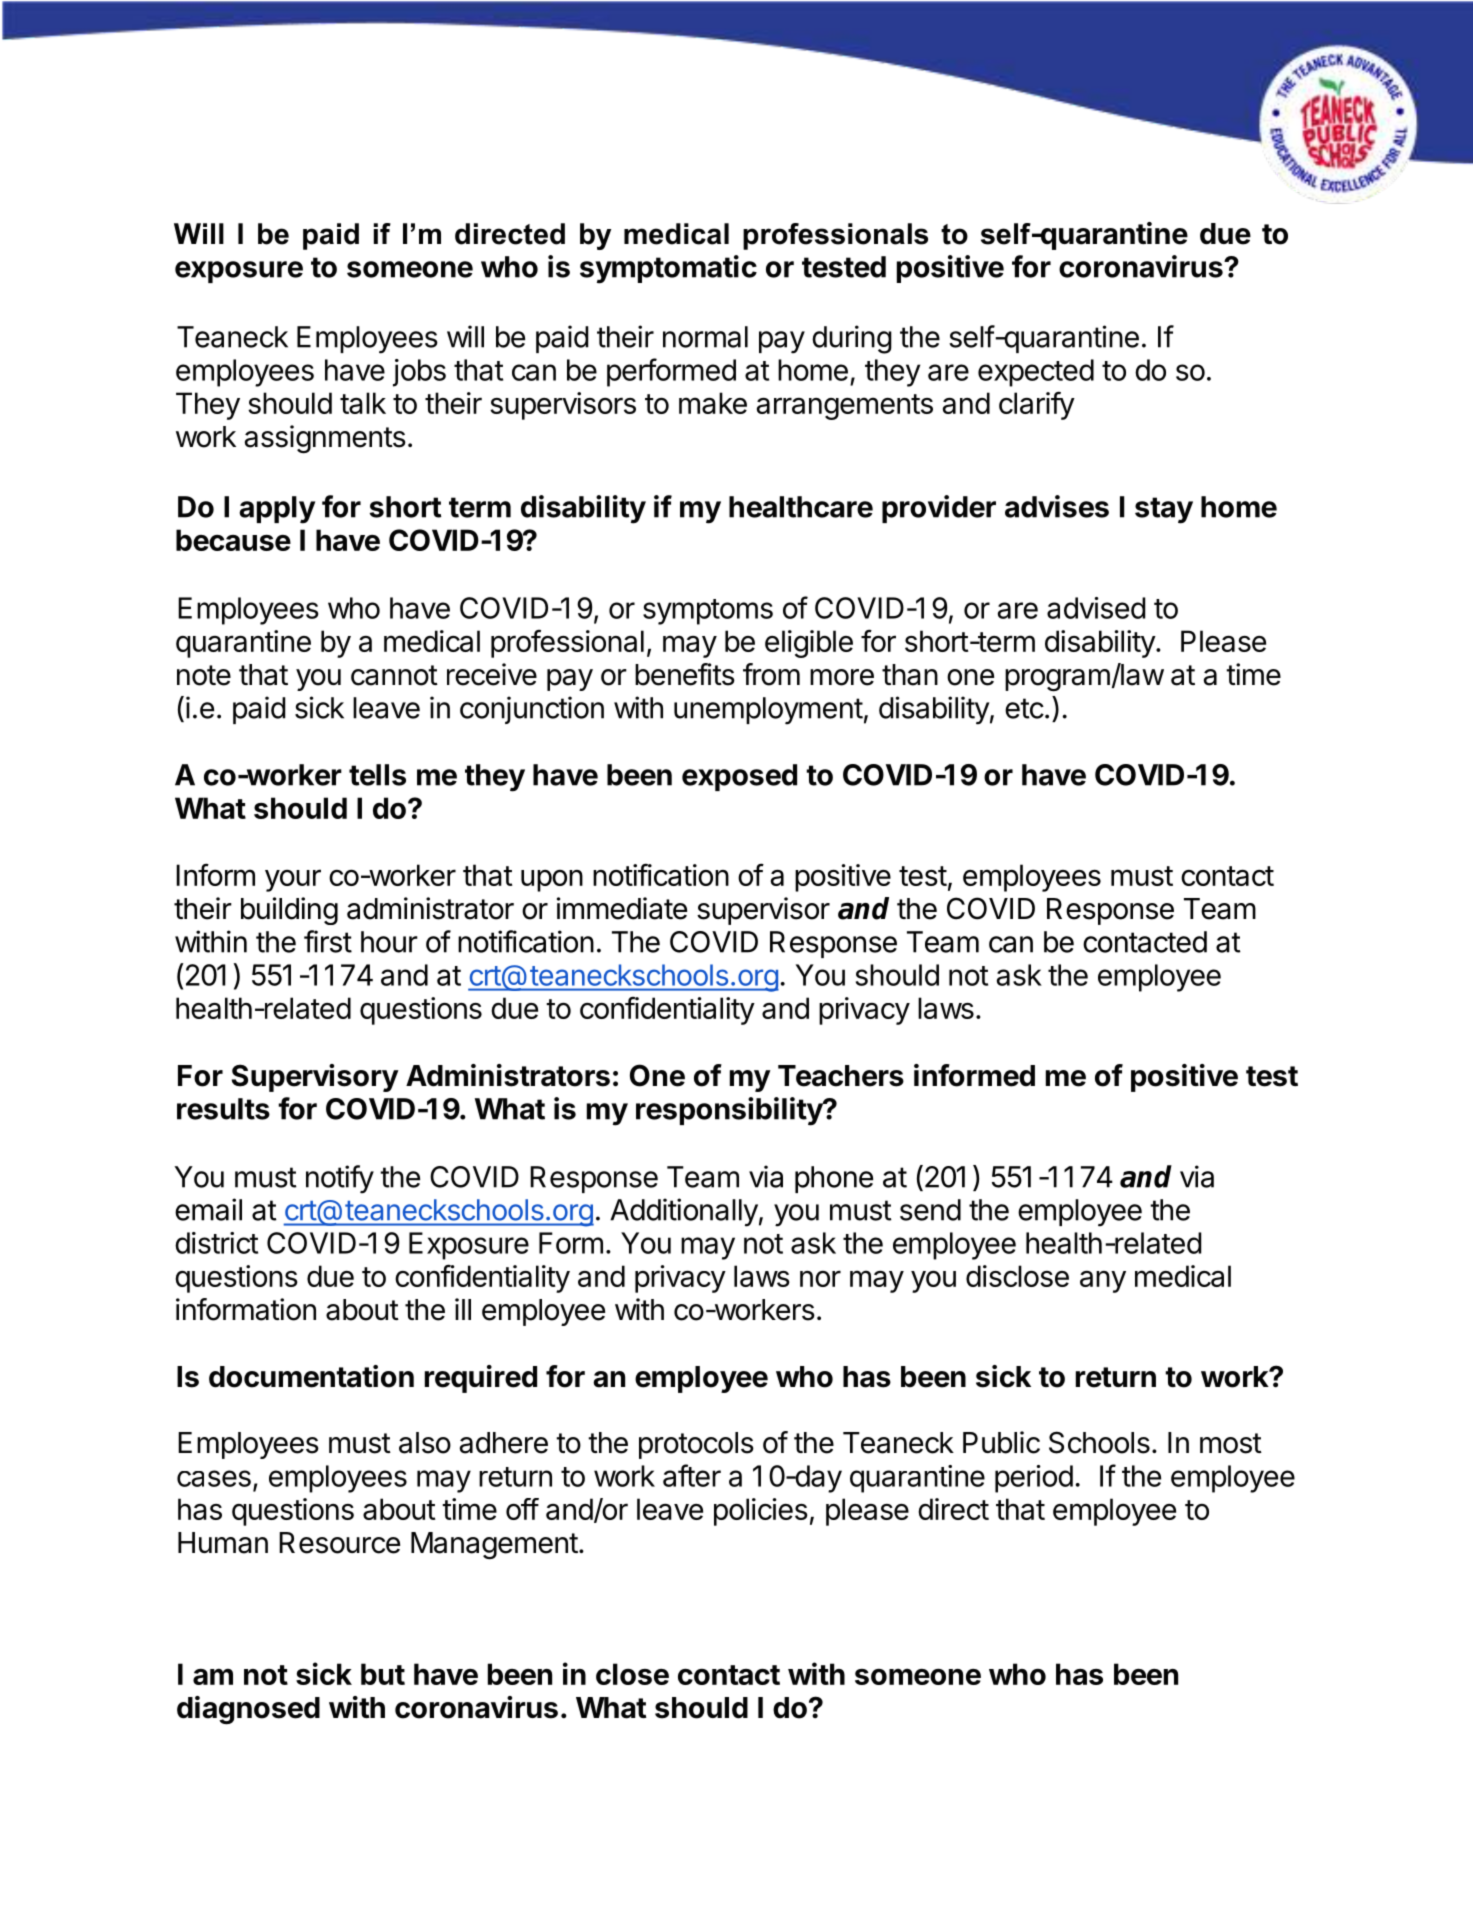 This image has height=1907, width=1473. Describe the element at coordinates (622, 908) in the image. I see `immediate` at that location.
